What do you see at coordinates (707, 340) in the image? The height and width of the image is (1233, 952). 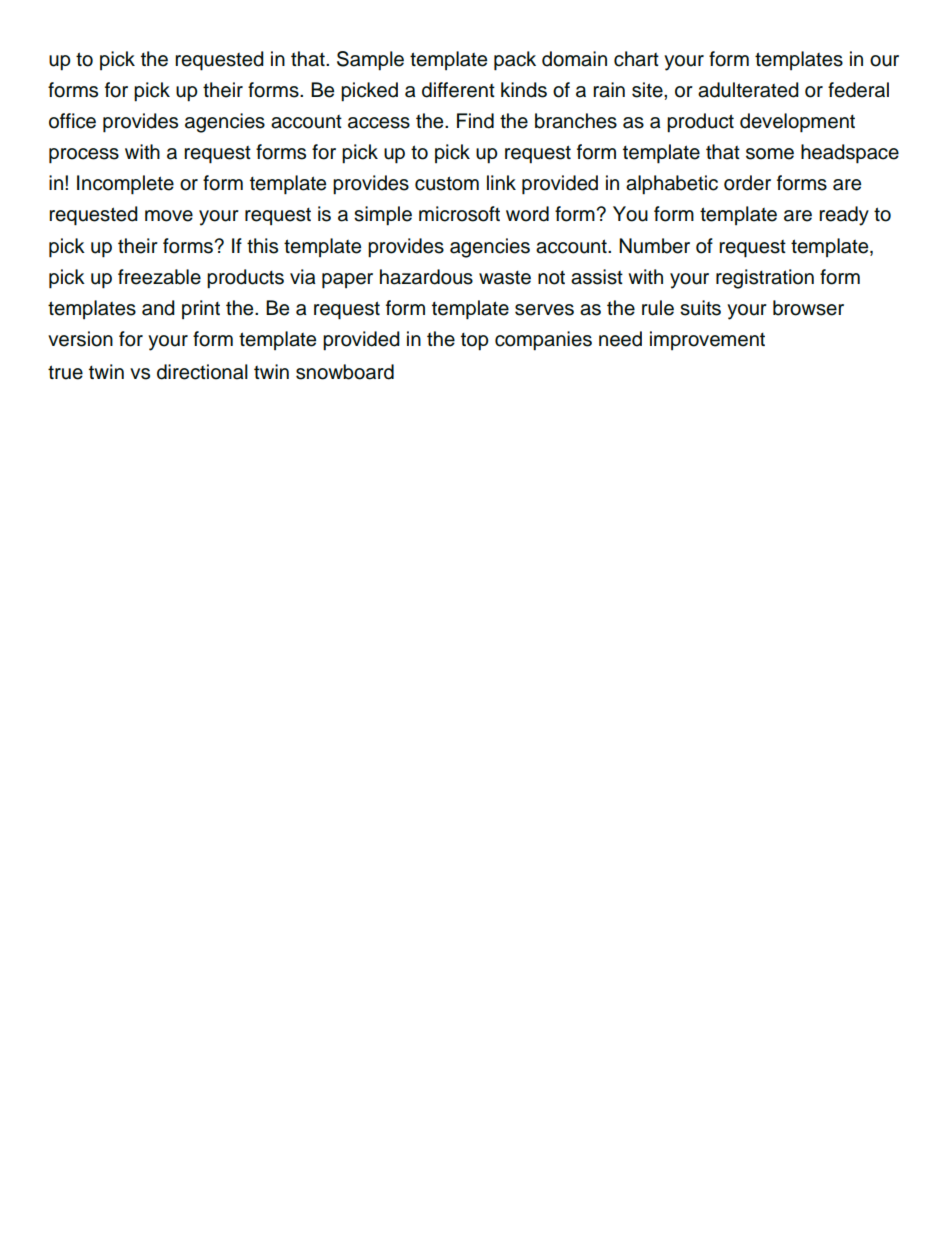 I see `improvement` at bounding box center [707, 340].
